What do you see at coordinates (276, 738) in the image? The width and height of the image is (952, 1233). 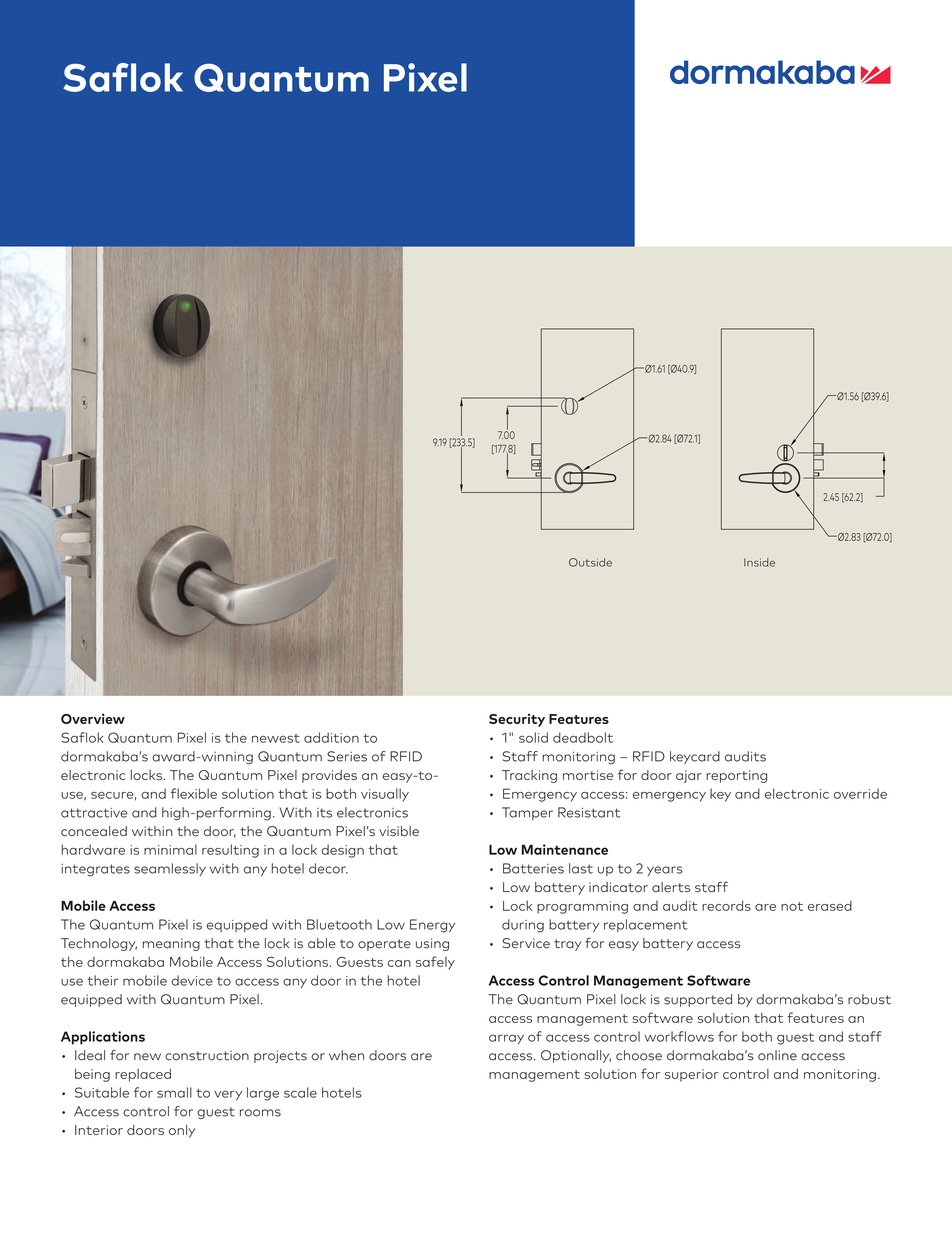 I see `newest` at bounding box center [276, 738].
